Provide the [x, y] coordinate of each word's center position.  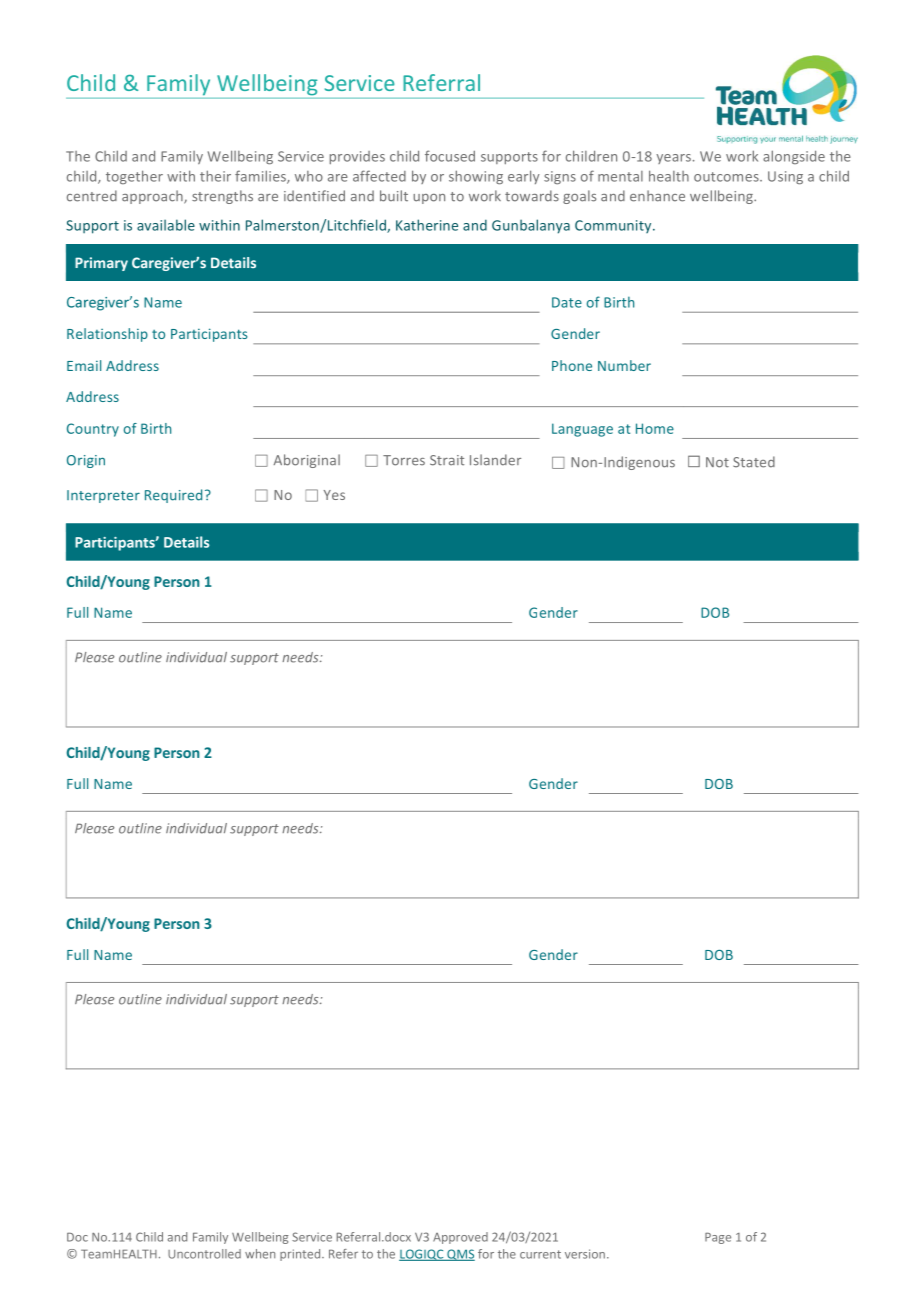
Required [173, 496]
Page [718, 1238]
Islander [495, 460]
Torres [404, 460]
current [540, 1254]
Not [717, 462]
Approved [460, 1238]
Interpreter [103, 496]
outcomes [727, 177]
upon [429, 199]
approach [153, 197]
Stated [754, 462]
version [585, 1254]
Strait [447, 460]
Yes [334, 495]
